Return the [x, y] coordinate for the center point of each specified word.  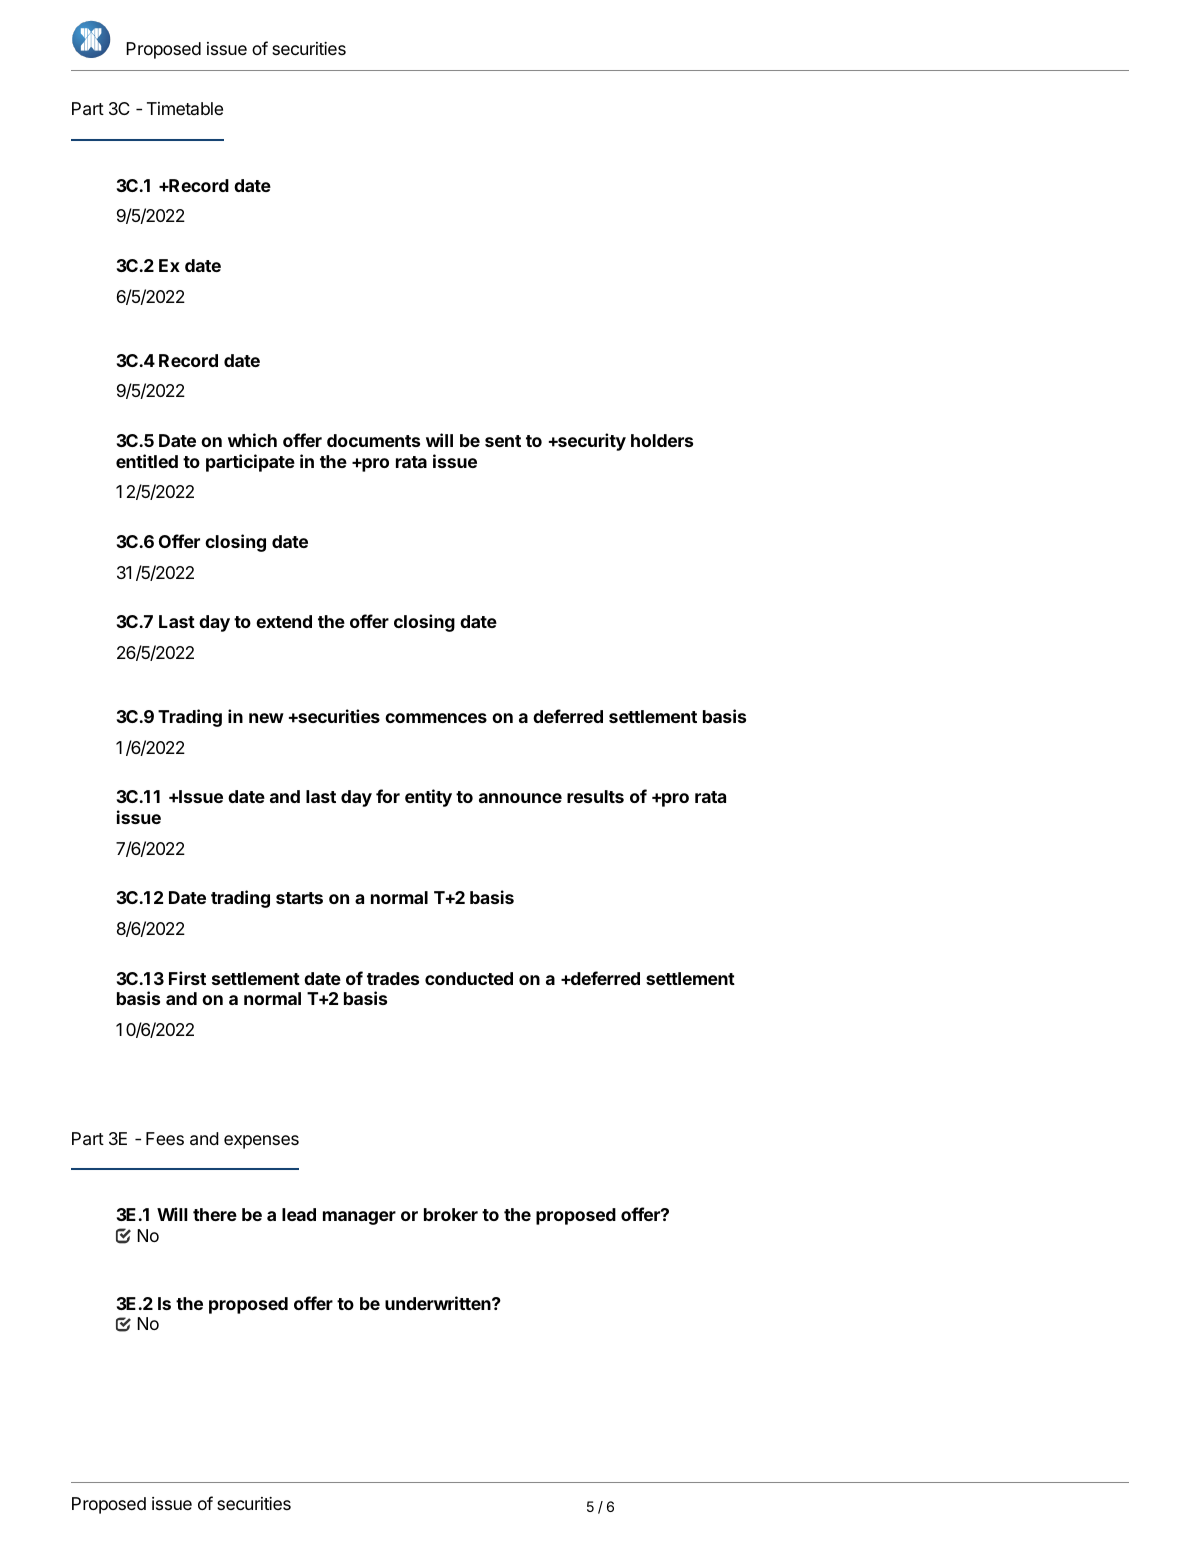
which [252, 440]
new [266, 718]
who [280, 1482]
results [595, 796]
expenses [261, 1142]
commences [436, 718]
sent [503, 441]
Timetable [185, 108]
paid [975, 1482]
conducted [469, 978]
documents [373, 440]
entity [428, 798]
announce [520, 798]
